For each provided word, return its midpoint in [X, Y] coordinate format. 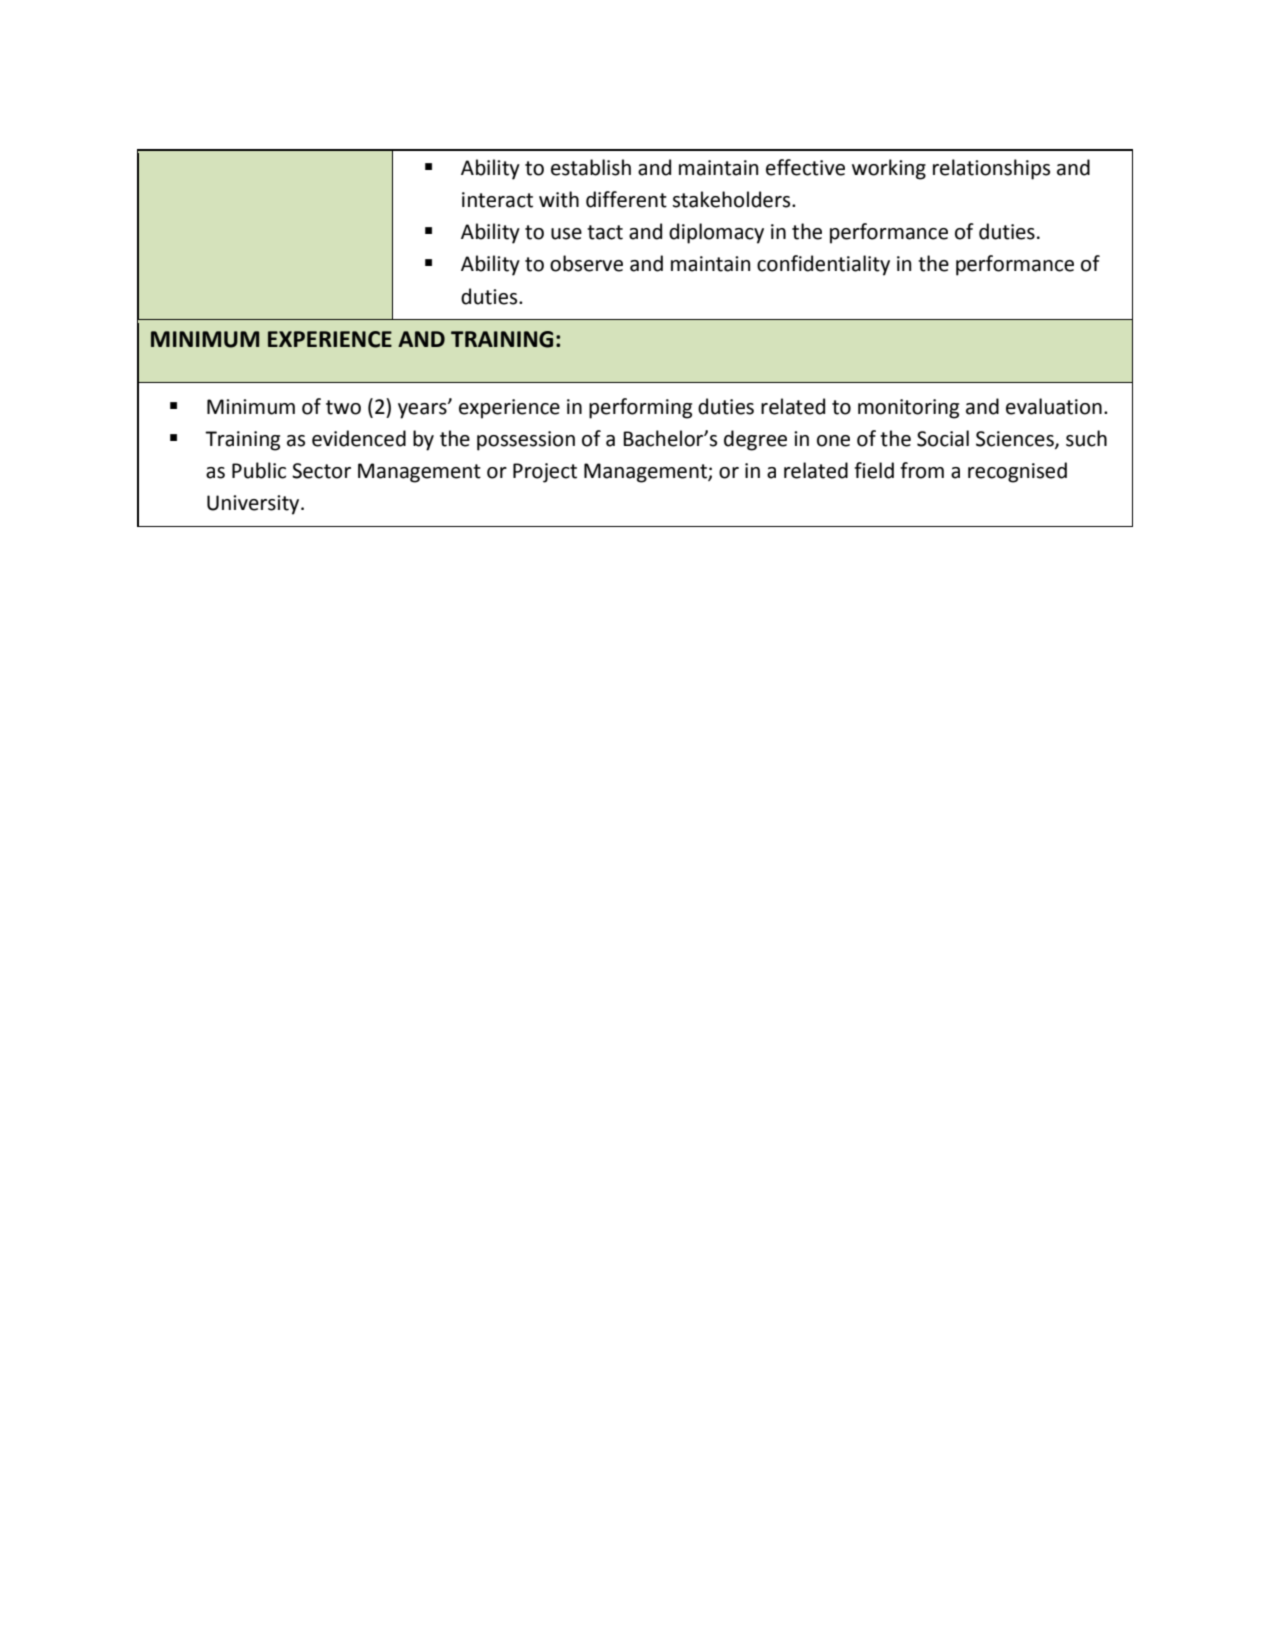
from [922, 470]
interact [497, 200]
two [343, 407]
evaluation [1054, 406]
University [254, 505]
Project [545, 473]
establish [591, 167]
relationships [991, 169]
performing [640, 408]
